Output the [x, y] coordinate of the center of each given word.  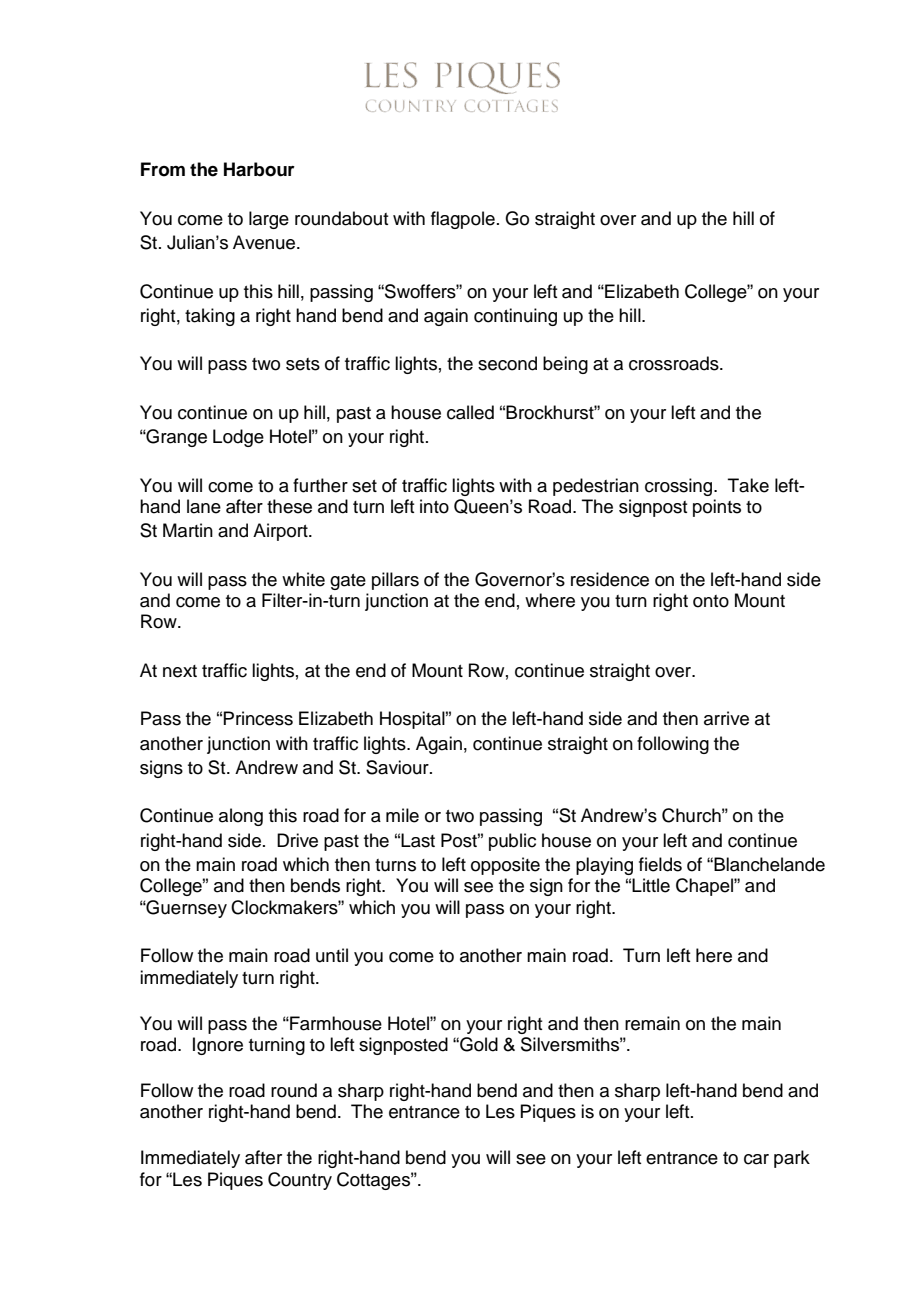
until [332, 955]
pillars [395, 581]
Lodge [238, 438]
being [565, 365]
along [241, 817]
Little [651, 885]
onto [711, 601]
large [269, 220]
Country [300, 1181]
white [303, 579]
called [470, 412]
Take [748, 485]
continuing [515, 317]
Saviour [398, 767]
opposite [505, 866]
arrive [726, 718]
